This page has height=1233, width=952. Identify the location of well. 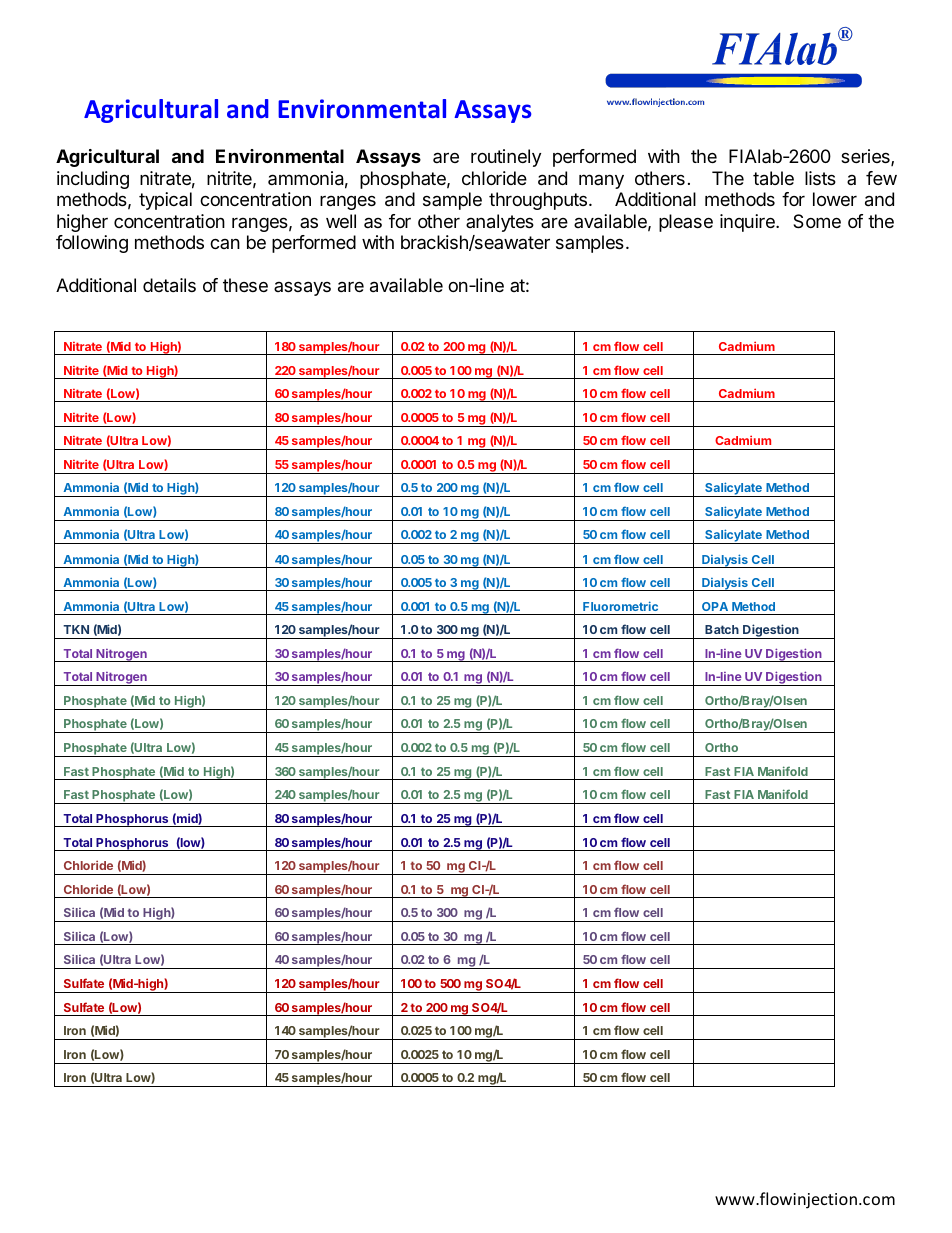
(341, 221).
